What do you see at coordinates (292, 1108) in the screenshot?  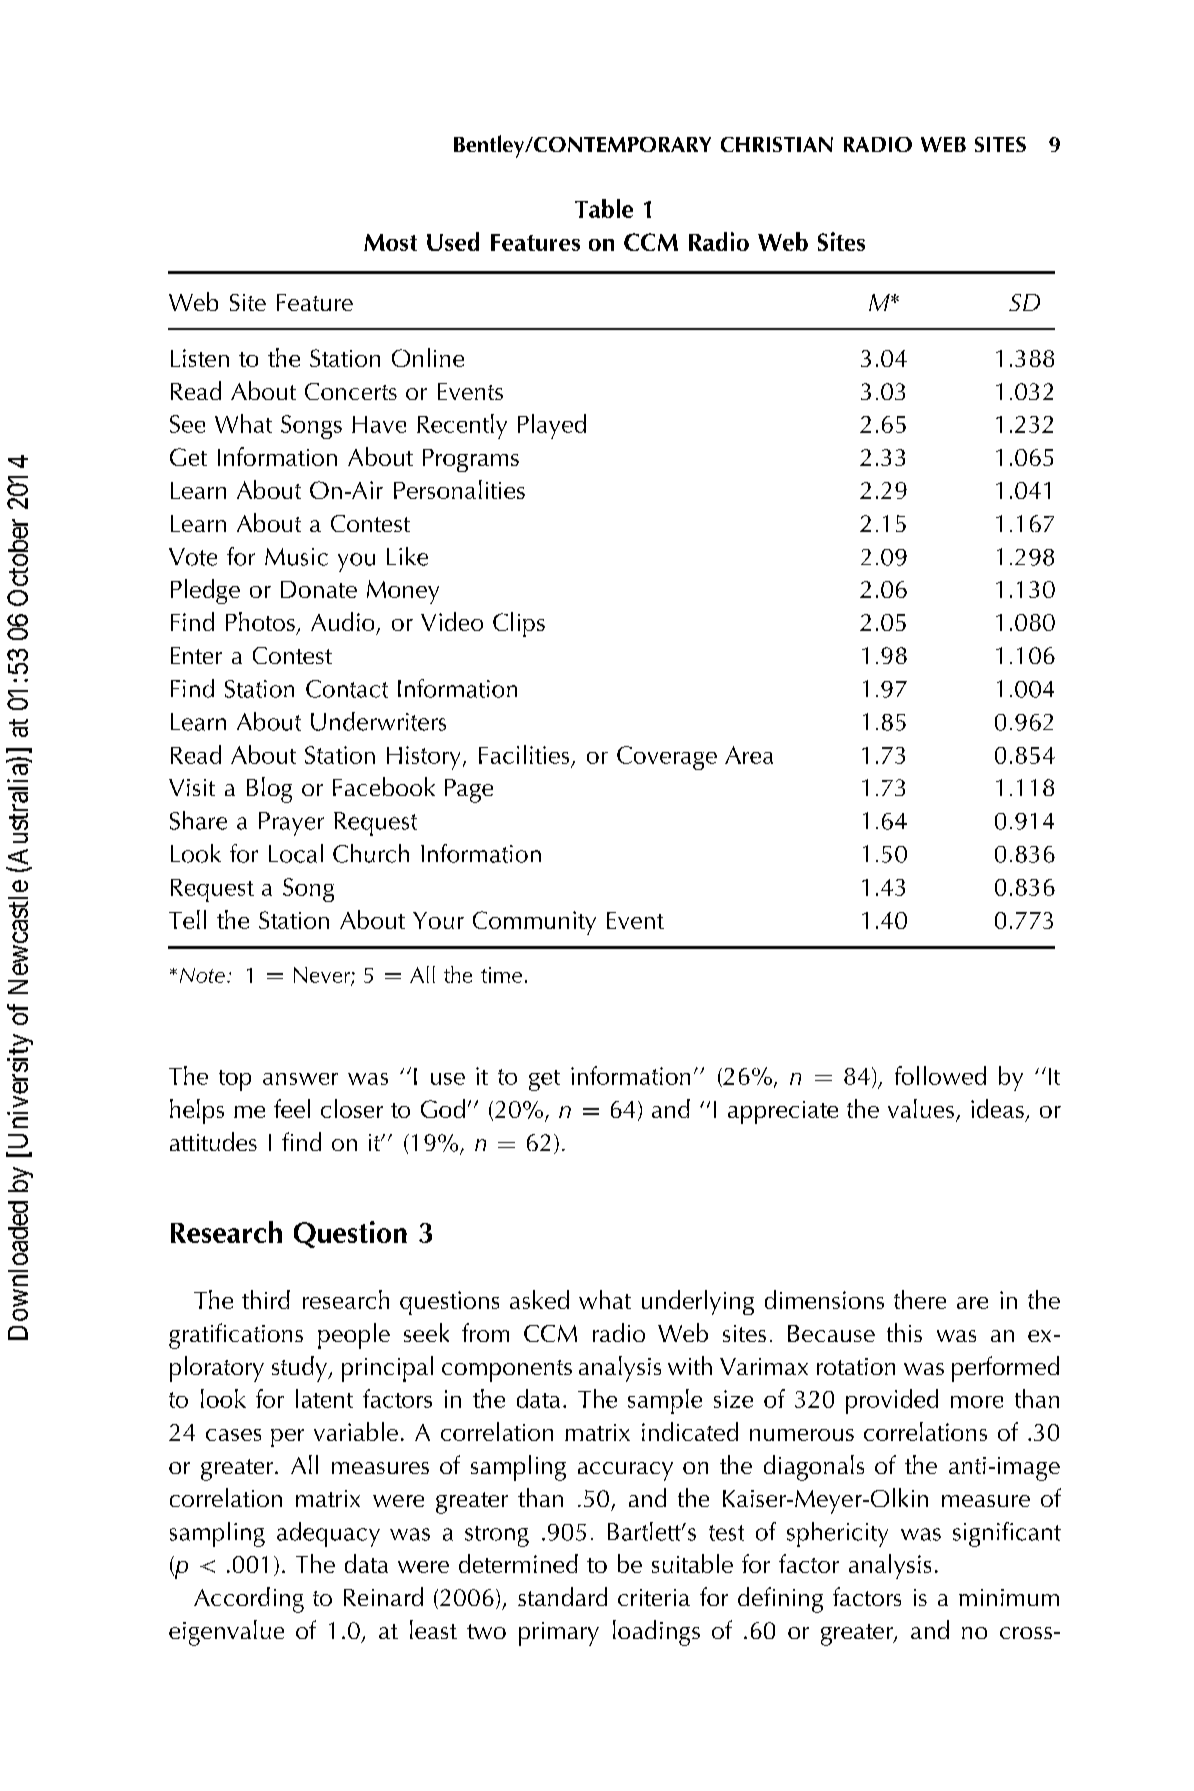 I see `feel` at bounding box center [292, 1108].
